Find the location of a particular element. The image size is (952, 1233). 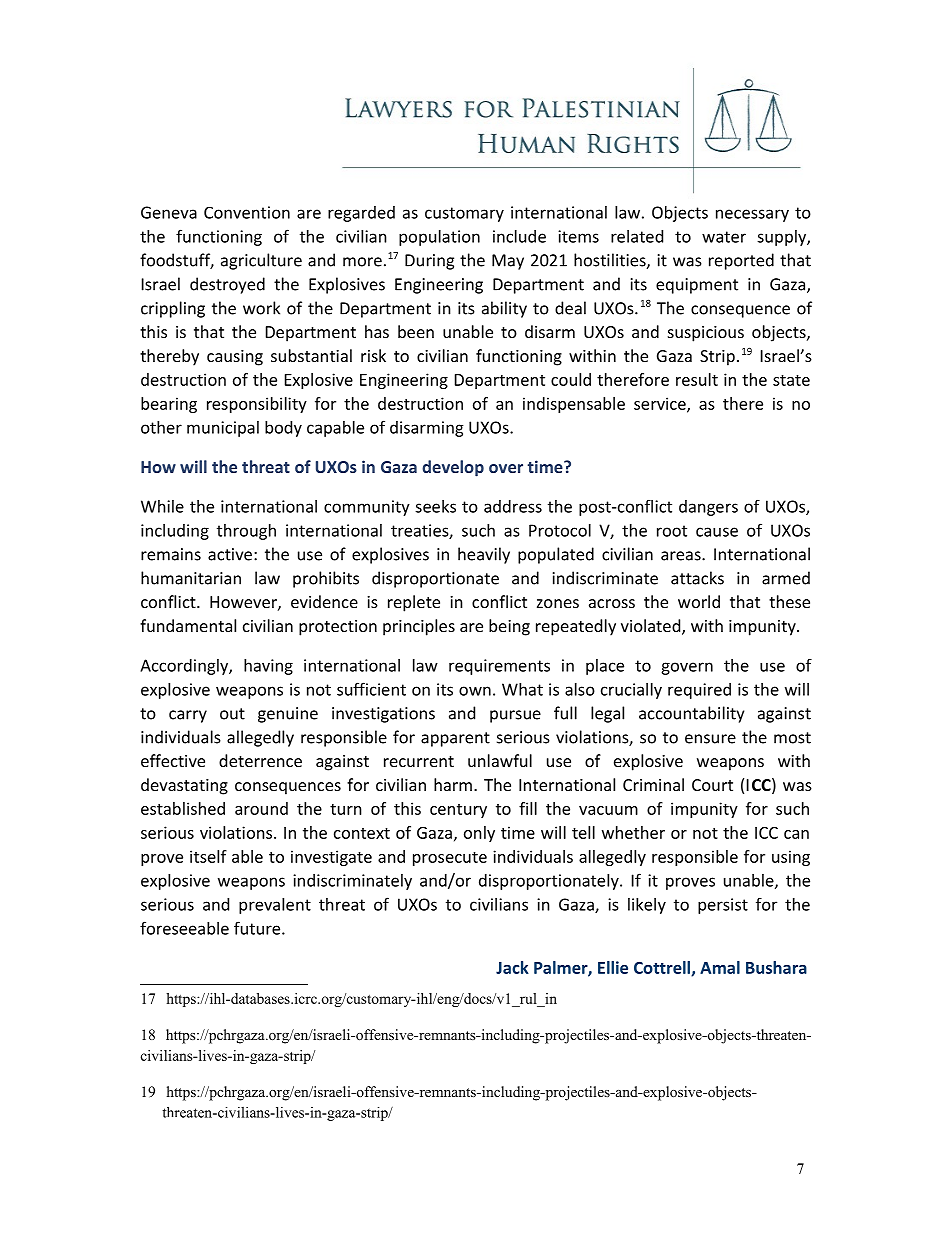

own is located at coordinates (475, 691).
